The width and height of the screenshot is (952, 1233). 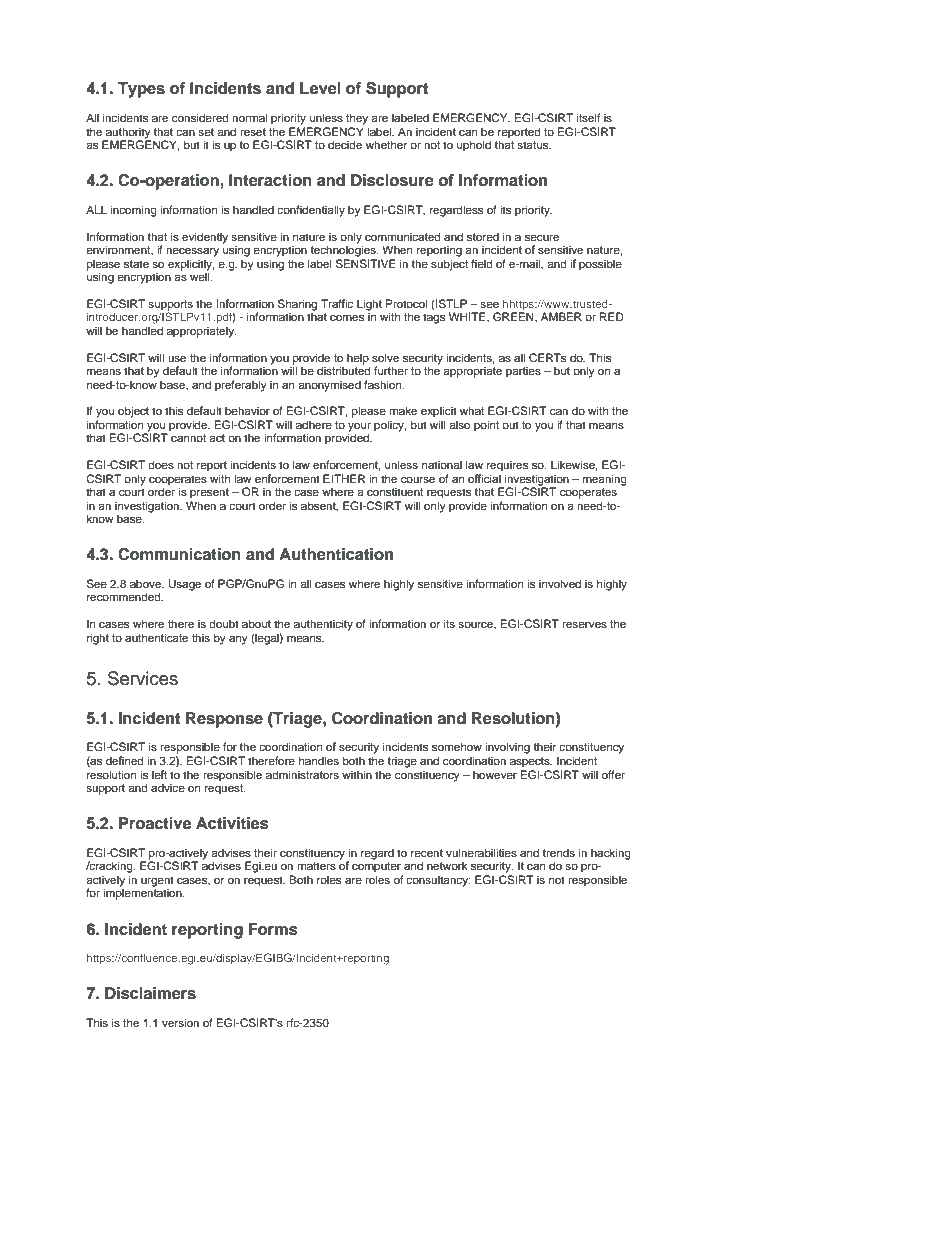 What do you see at coordinates (141, 90) in the screenshot?
I see `Types` at bounding box center [141, 90].
